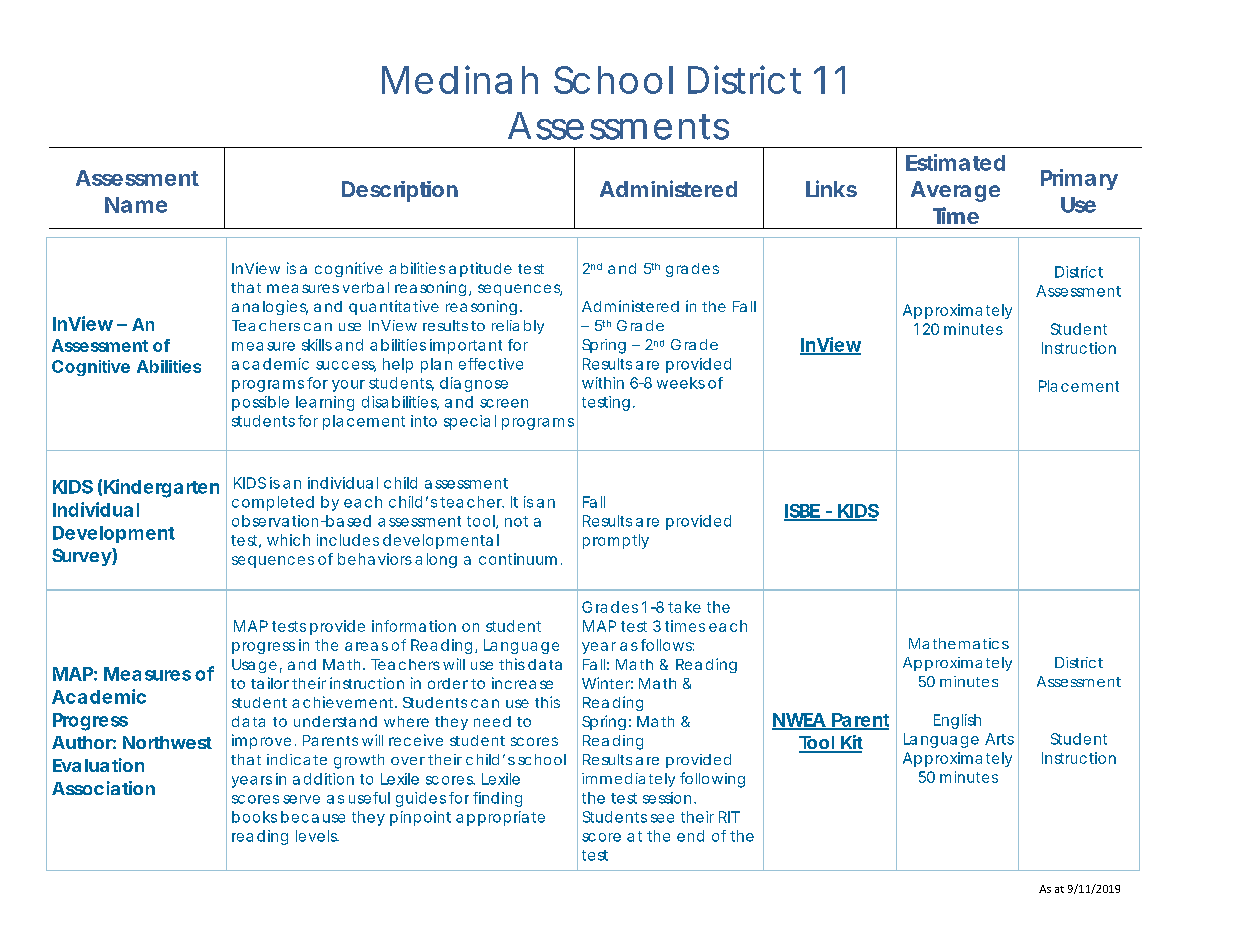 The height and width of the screenshot is (952, 1233). I want to click on within, so click(603, 383).
